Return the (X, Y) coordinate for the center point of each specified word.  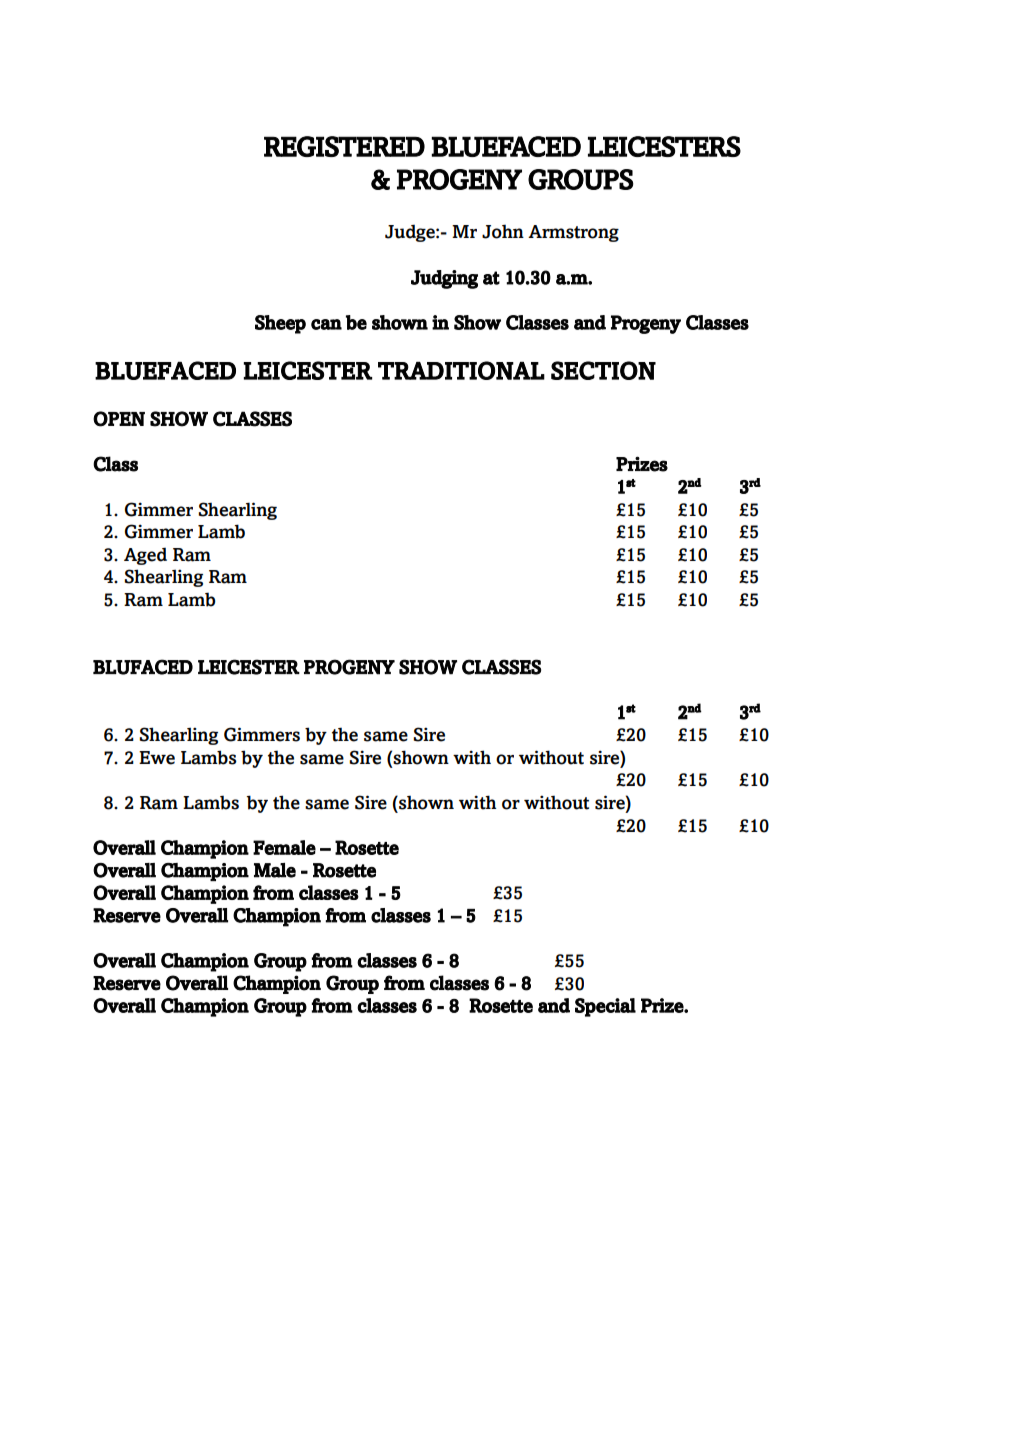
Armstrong (573, 233)
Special (605, 1007)
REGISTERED (344, 146)
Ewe (157, 758)
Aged (145, 556)
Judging (444, 279)
